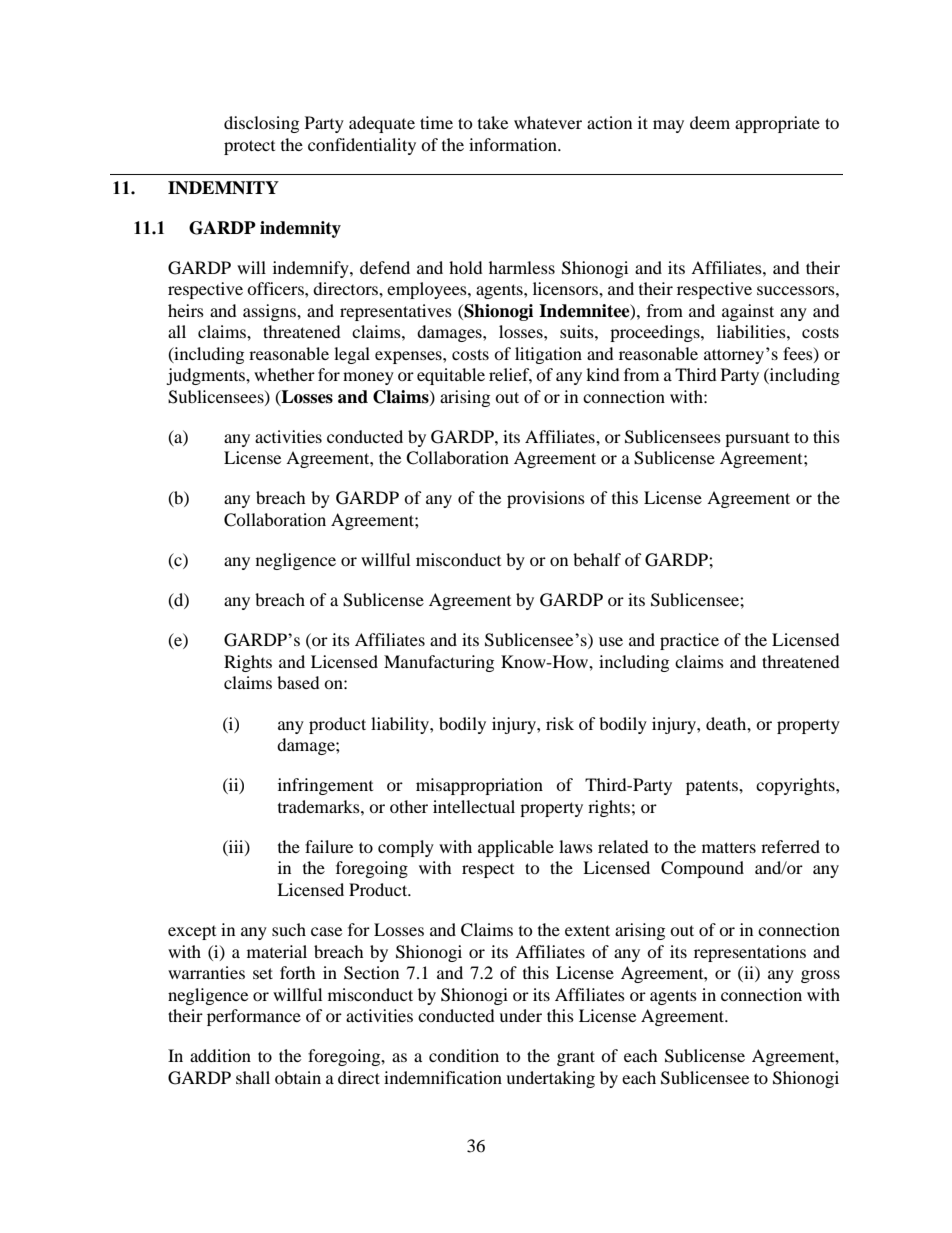 The height and width of the screenshot is (1233, 952). I want to click on protect, so click(249, 147).
